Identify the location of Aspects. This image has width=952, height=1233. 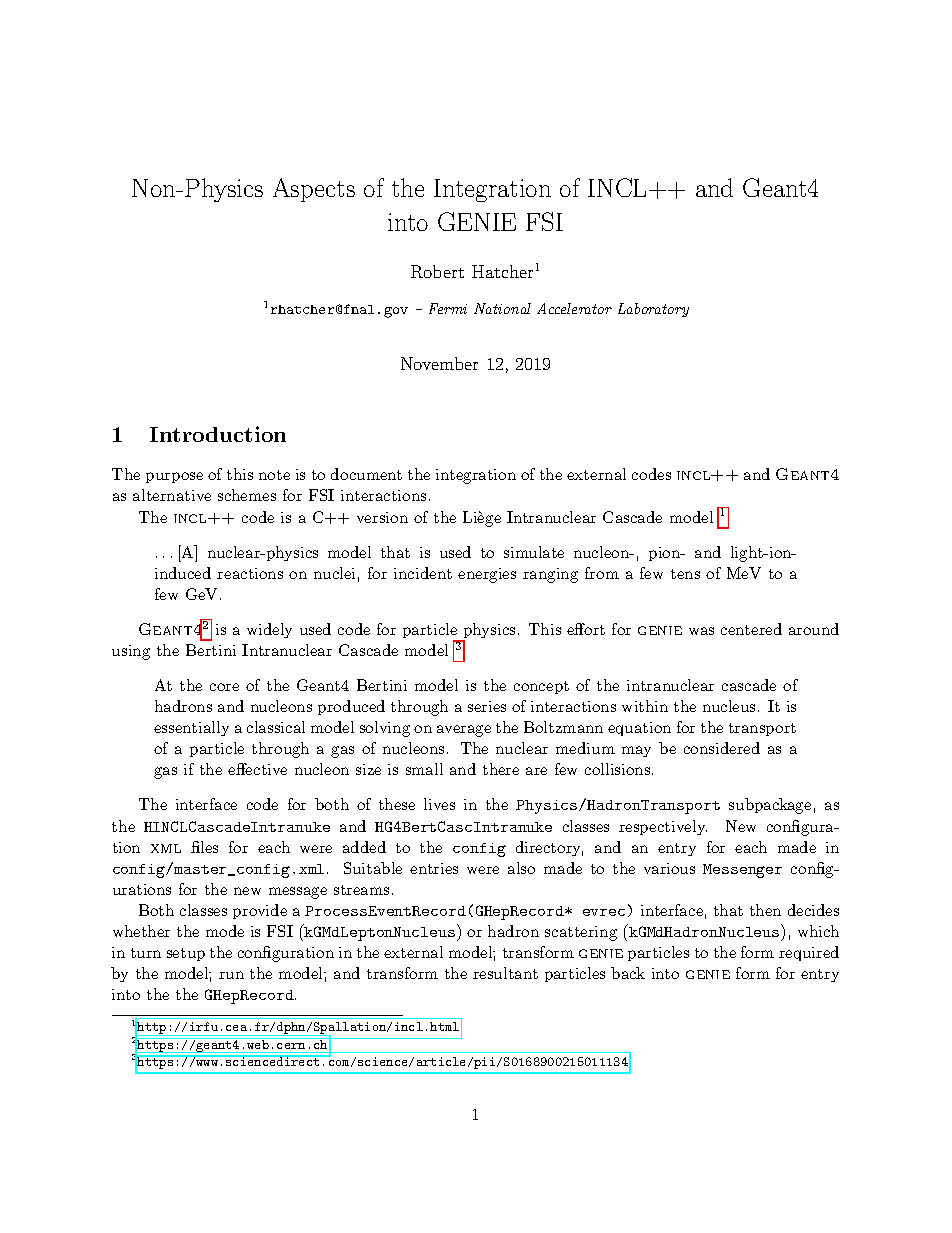
(314, 190).
